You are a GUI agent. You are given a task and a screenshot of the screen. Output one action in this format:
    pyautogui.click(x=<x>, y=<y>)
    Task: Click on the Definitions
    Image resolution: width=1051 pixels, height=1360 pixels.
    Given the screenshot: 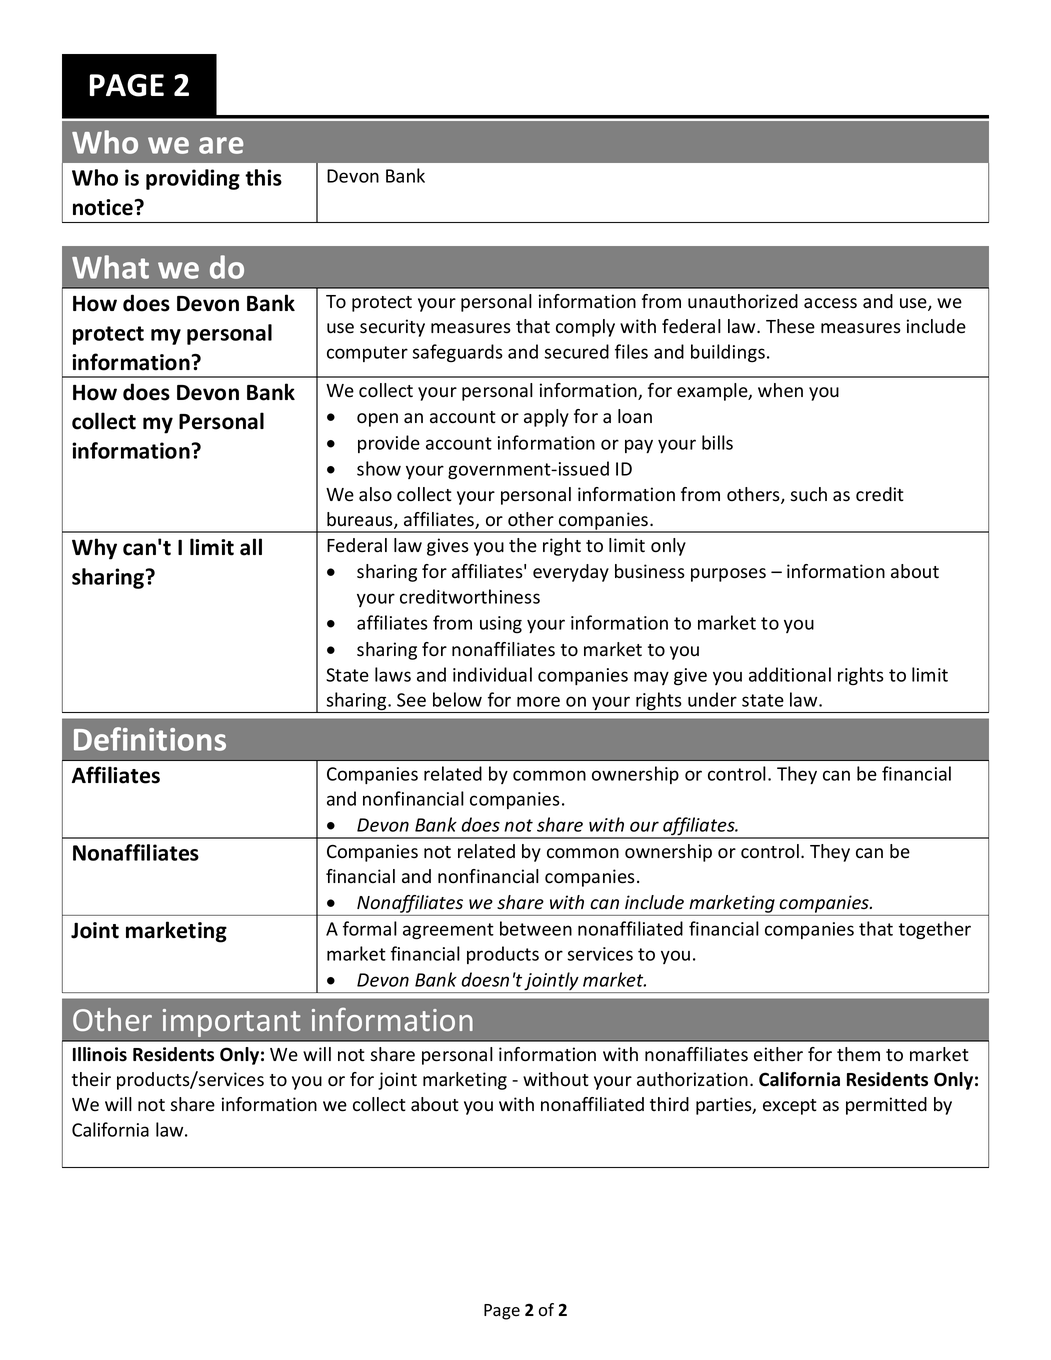 What is the action you would take?
    pyautogui.click(x=150, y=739)
